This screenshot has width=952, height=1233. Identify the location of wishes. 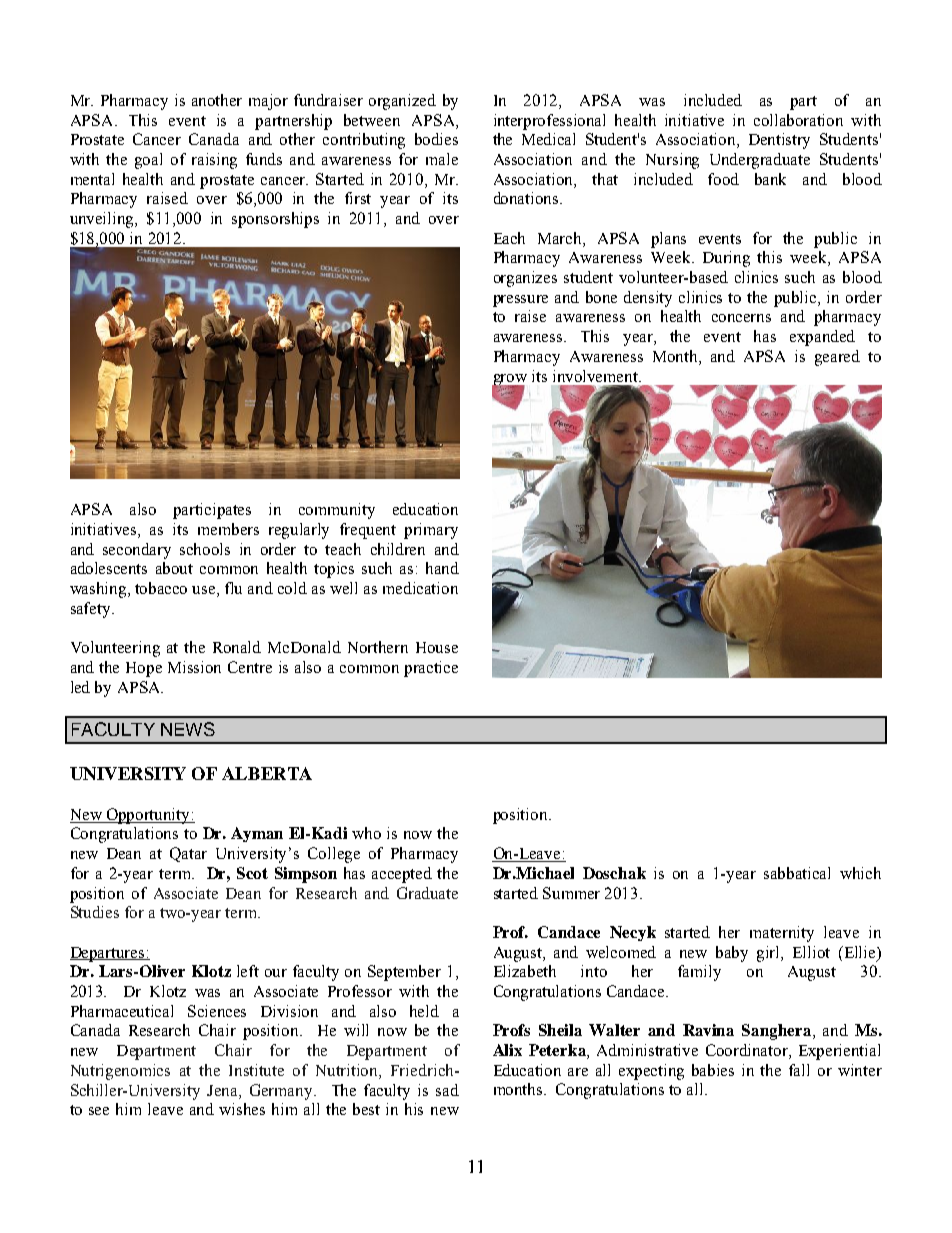
(242, 1109).
